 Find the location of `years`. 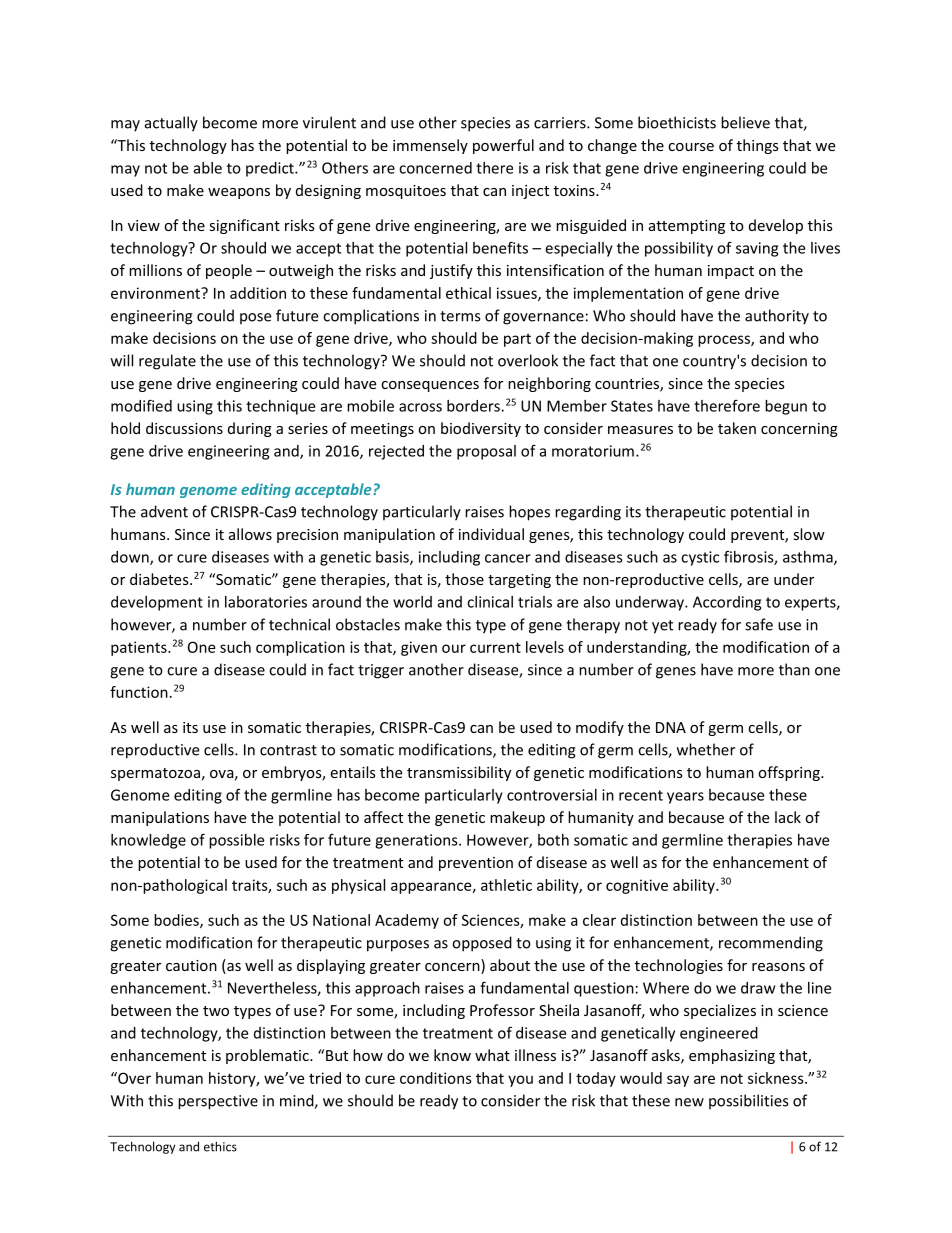

years is located at coordinates (685, 798).
